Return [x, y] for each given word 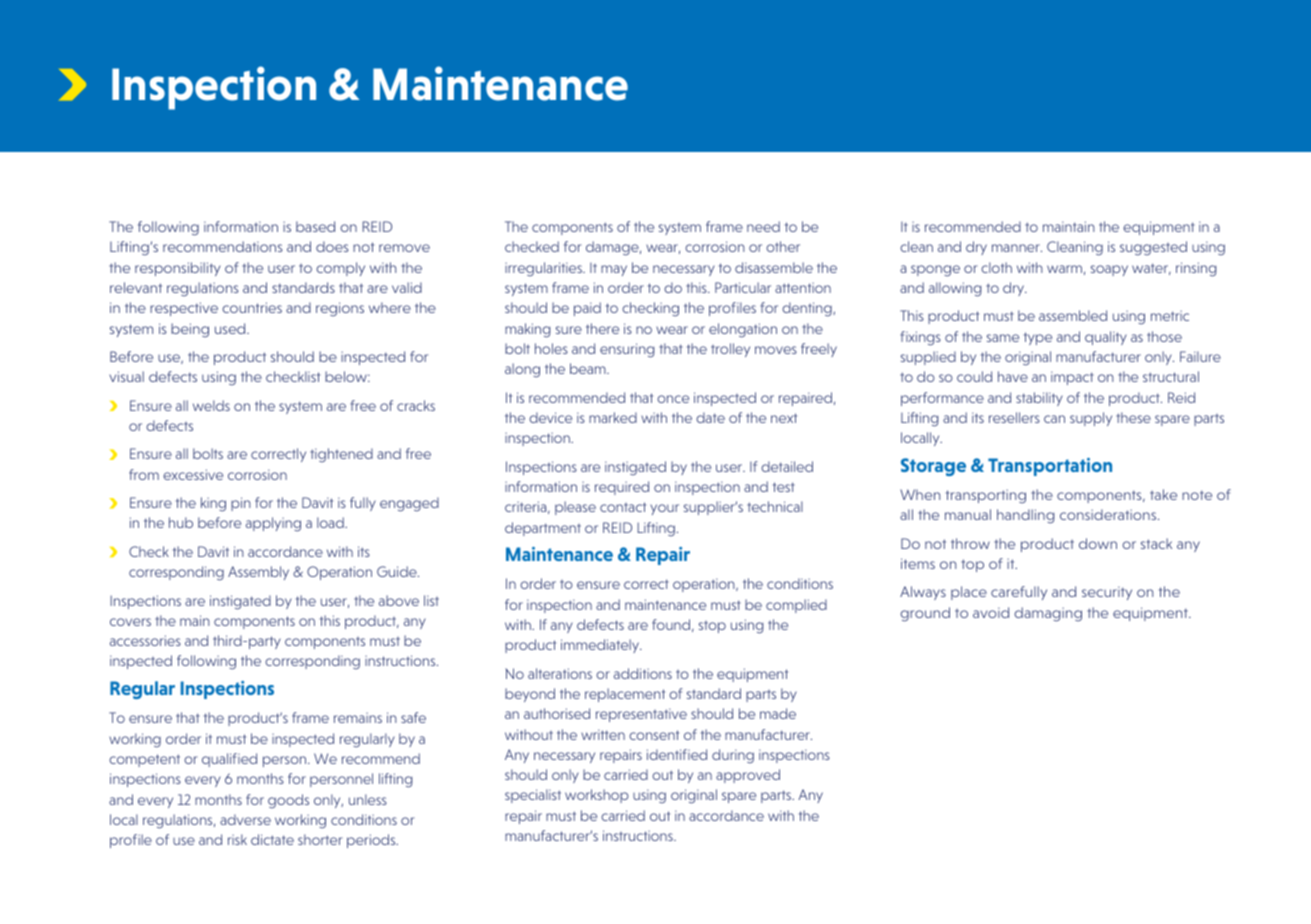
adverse [245, 819]
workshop [597, 796]
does [332, 246]
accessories [145, 640]
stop [712, 627]
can [1054, 419]
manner [1017, 248]
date [710, 417]
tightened [341, 455]
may [614, 270]
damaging [1048, 614]
